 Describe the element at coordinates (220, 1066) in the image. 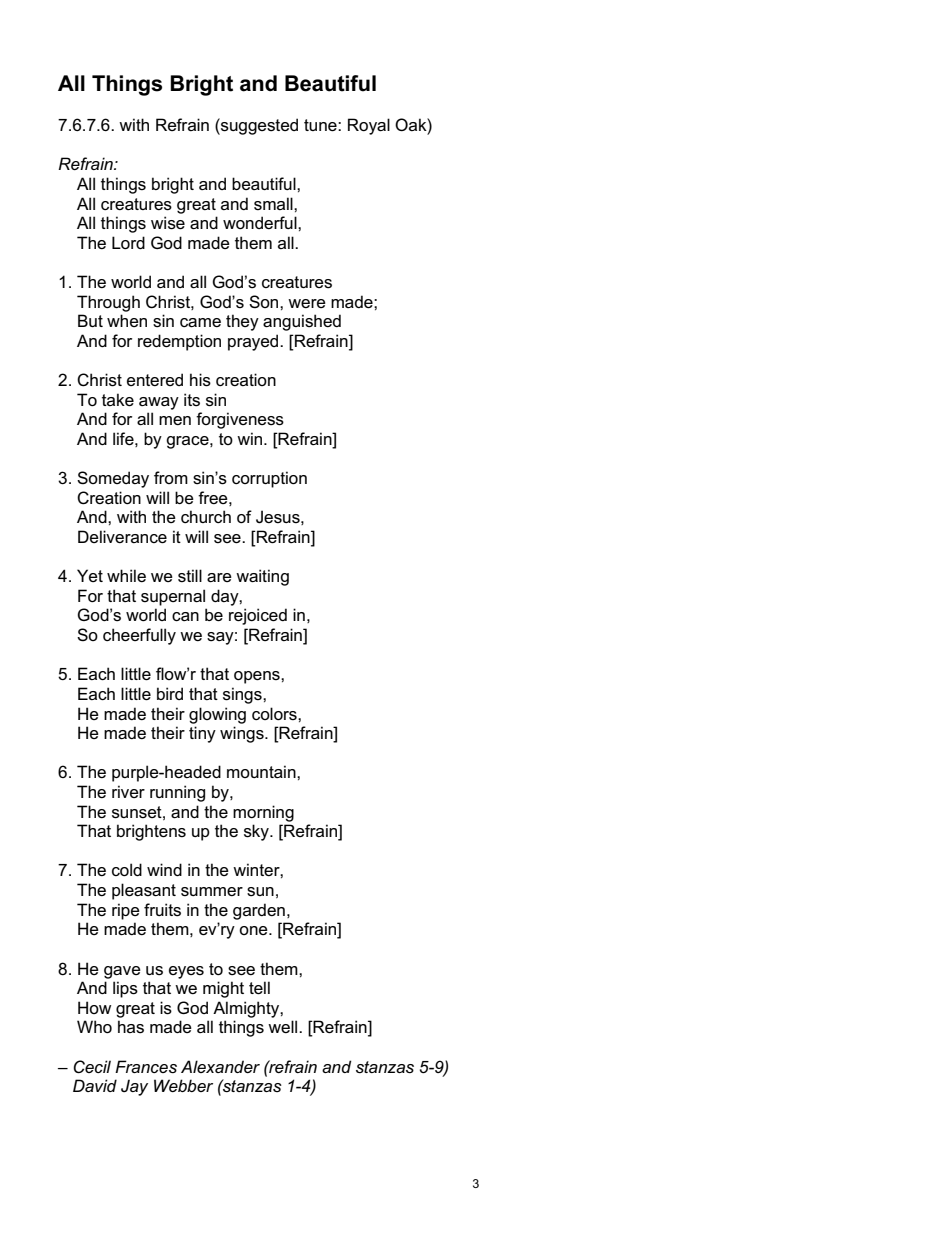

I see `Alexander` at that location.
